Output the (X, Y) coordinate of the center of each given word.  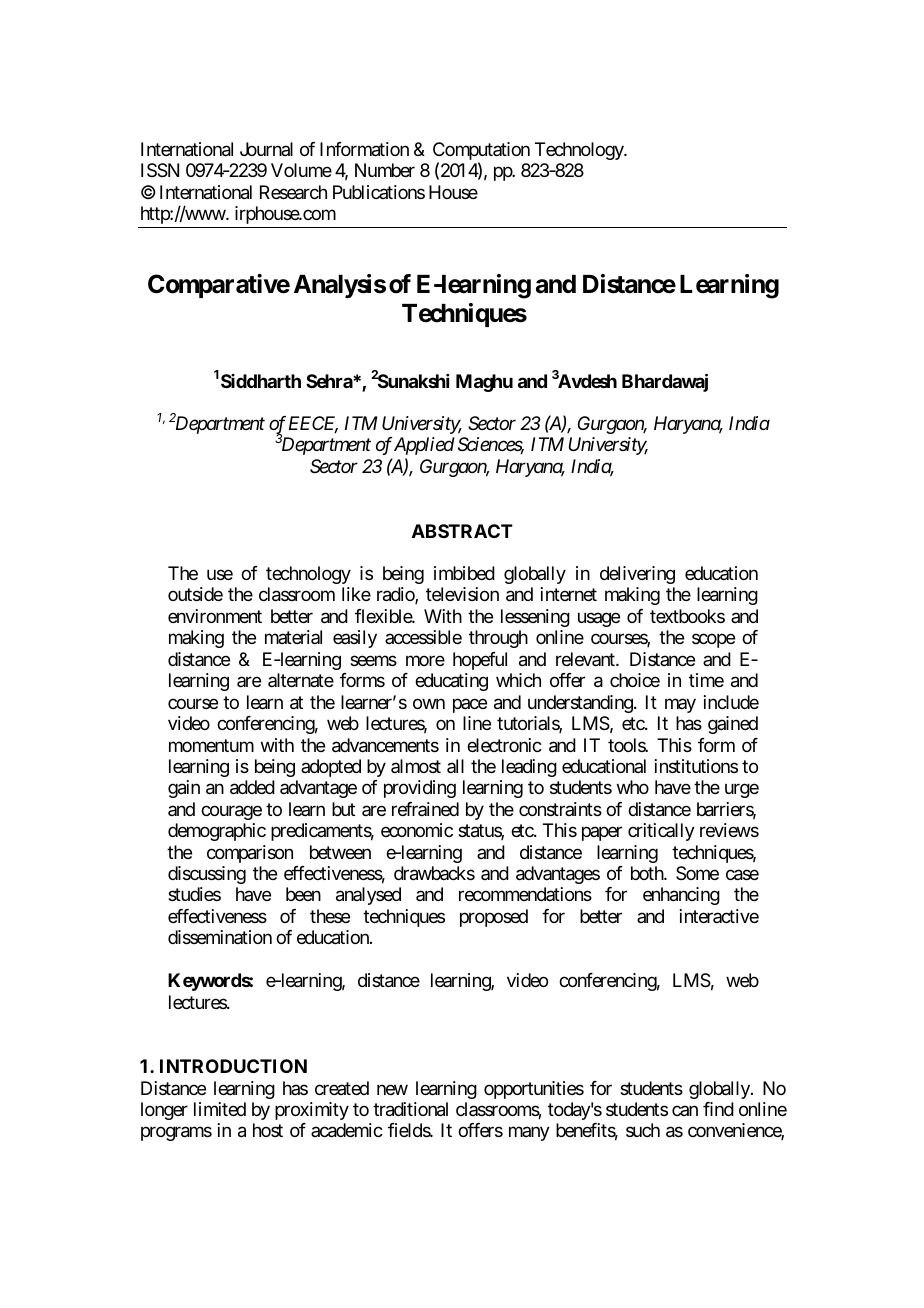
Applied (423, 446)
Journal (266, 149)
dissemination (220, 937)
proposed (494, 918)
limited (220, 1109)
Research (293, 192)
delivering (637, 575)
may (680, 705)
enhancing (681, 896)
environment (215, 616)
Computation (481, 152)
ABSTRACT (462, 531)
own (429, 703)
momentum (211, 745)
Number (385, 170)
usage (599, 619)
